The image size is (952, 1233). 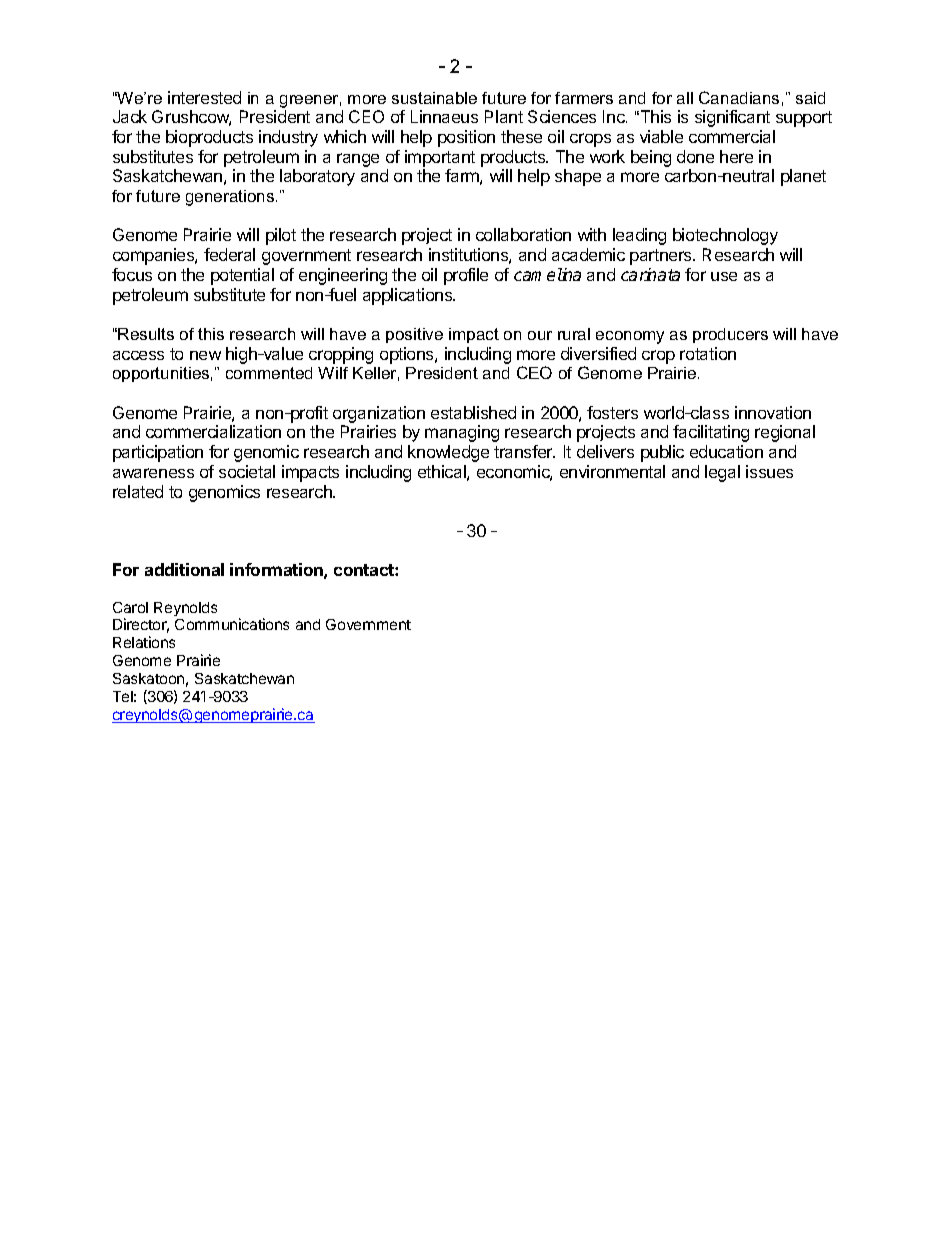 What do you see at coordinates (444, 116) in the document?
I see `Linnaeus` at bounding box center [444, 116].
